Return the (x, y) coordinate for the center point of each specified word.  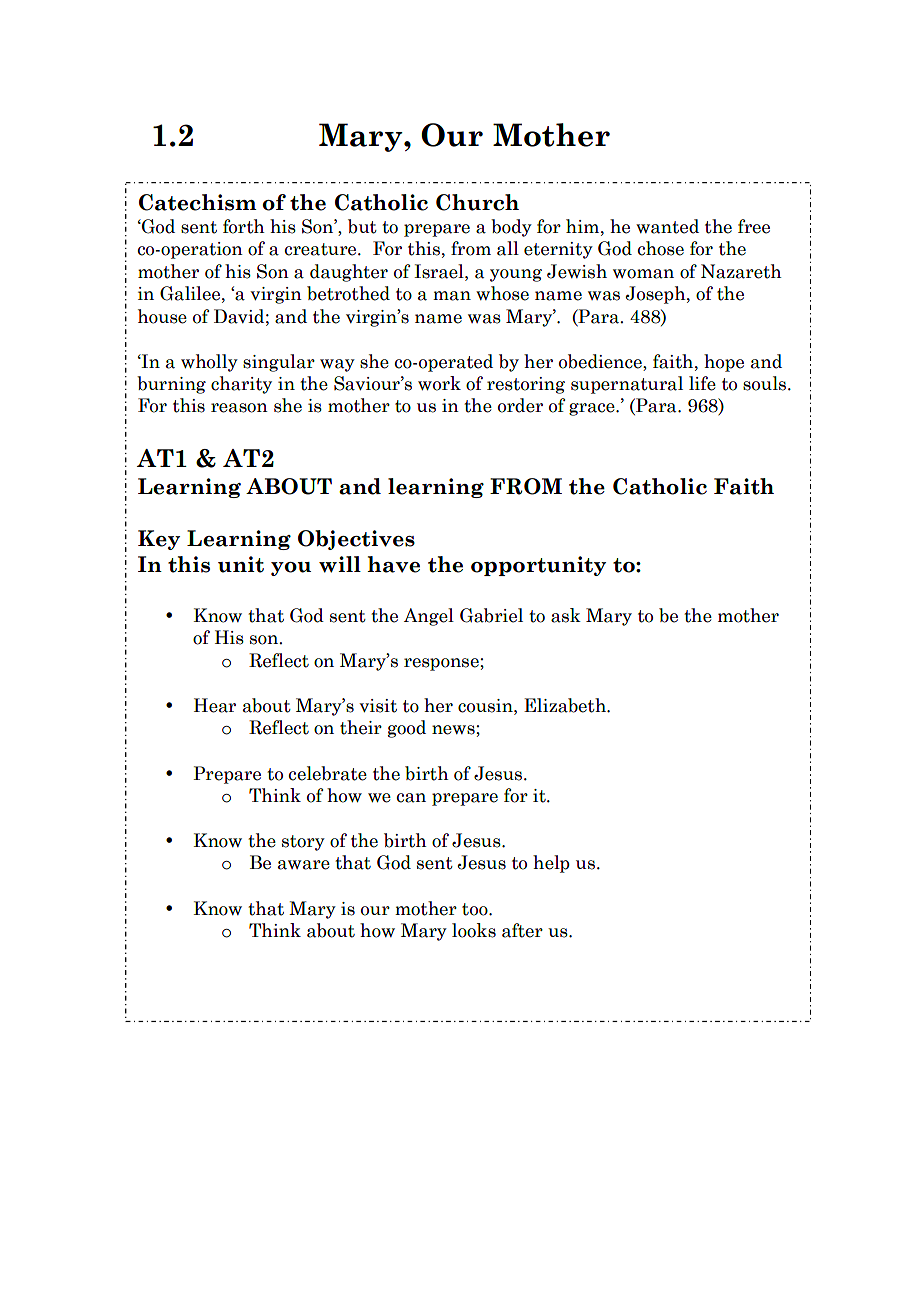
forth (244, 226)
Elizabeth (566, 705)
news (454, 730)
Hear (215, 705)
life (702, 383)
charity (241, 385)
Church (477, 202)
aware (304, 865)
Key (159, 540)
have (393, 564)
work (439, 383)
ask (566, 615)
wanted (667, 226)
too (476, 909)
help (551, 864)
